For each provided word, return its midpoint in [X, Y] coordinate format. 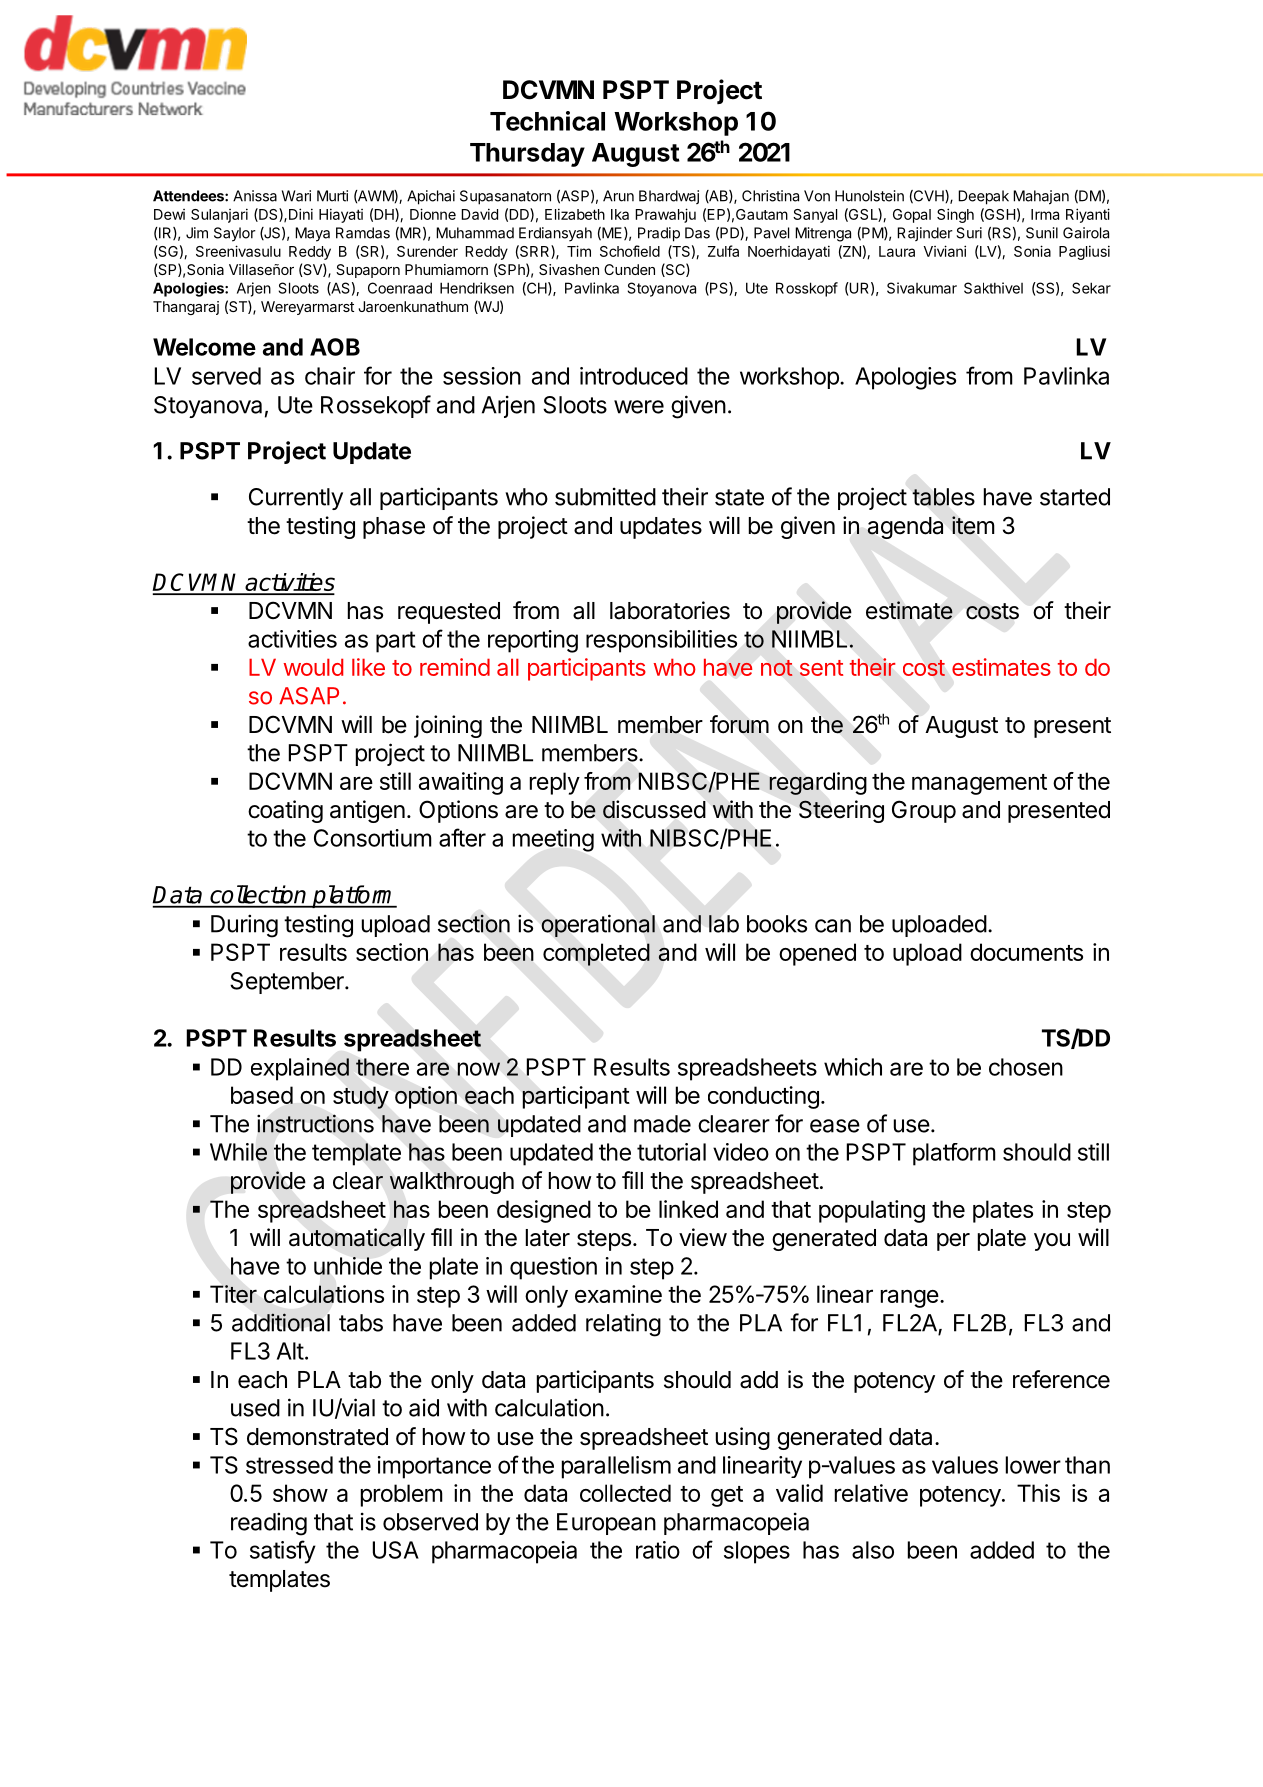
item [973, 525]
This [1038, 1493]
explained [300, 1069]
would [313, 667]
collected [625, 1493]
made [662, 1124]
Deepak [983, 197]
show [300, 1493]
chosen [1026, 1067]
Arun [618, 196]
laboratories [670, 610]
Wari [296, 196]
